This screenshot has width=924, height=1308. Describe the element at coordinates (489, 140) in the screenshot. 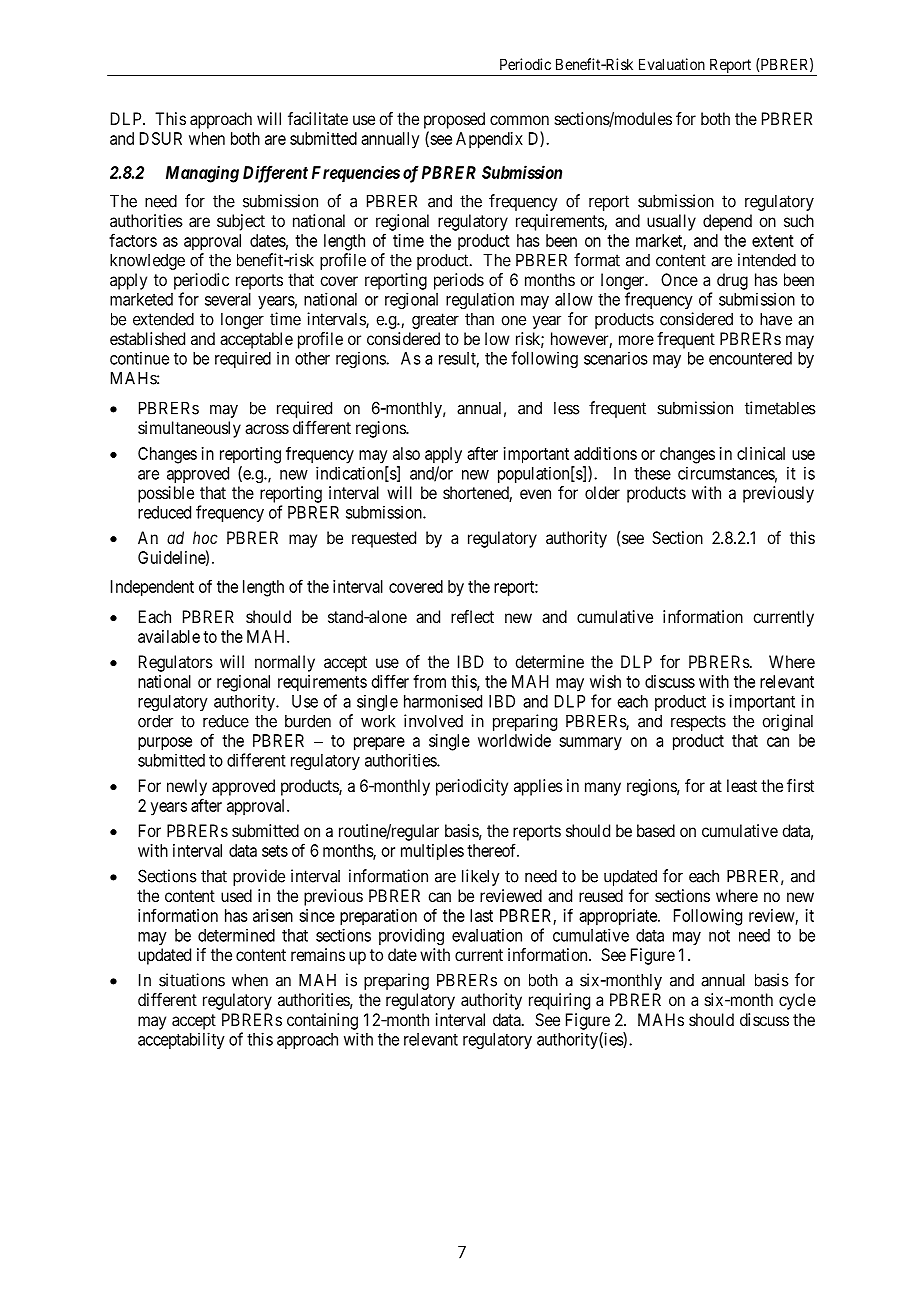

I see `Appendix` at that location.
